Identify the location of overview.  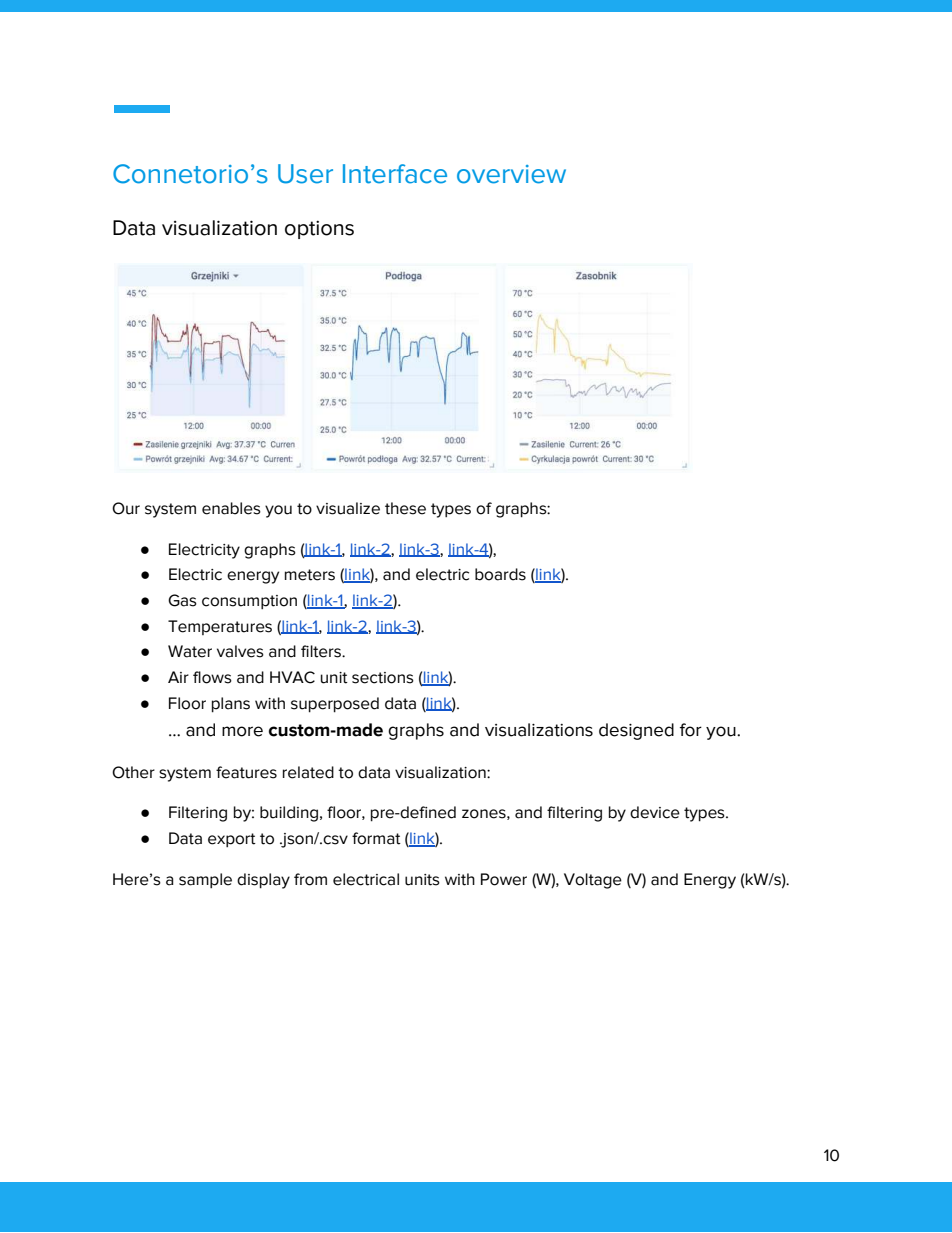
(511, 174).
